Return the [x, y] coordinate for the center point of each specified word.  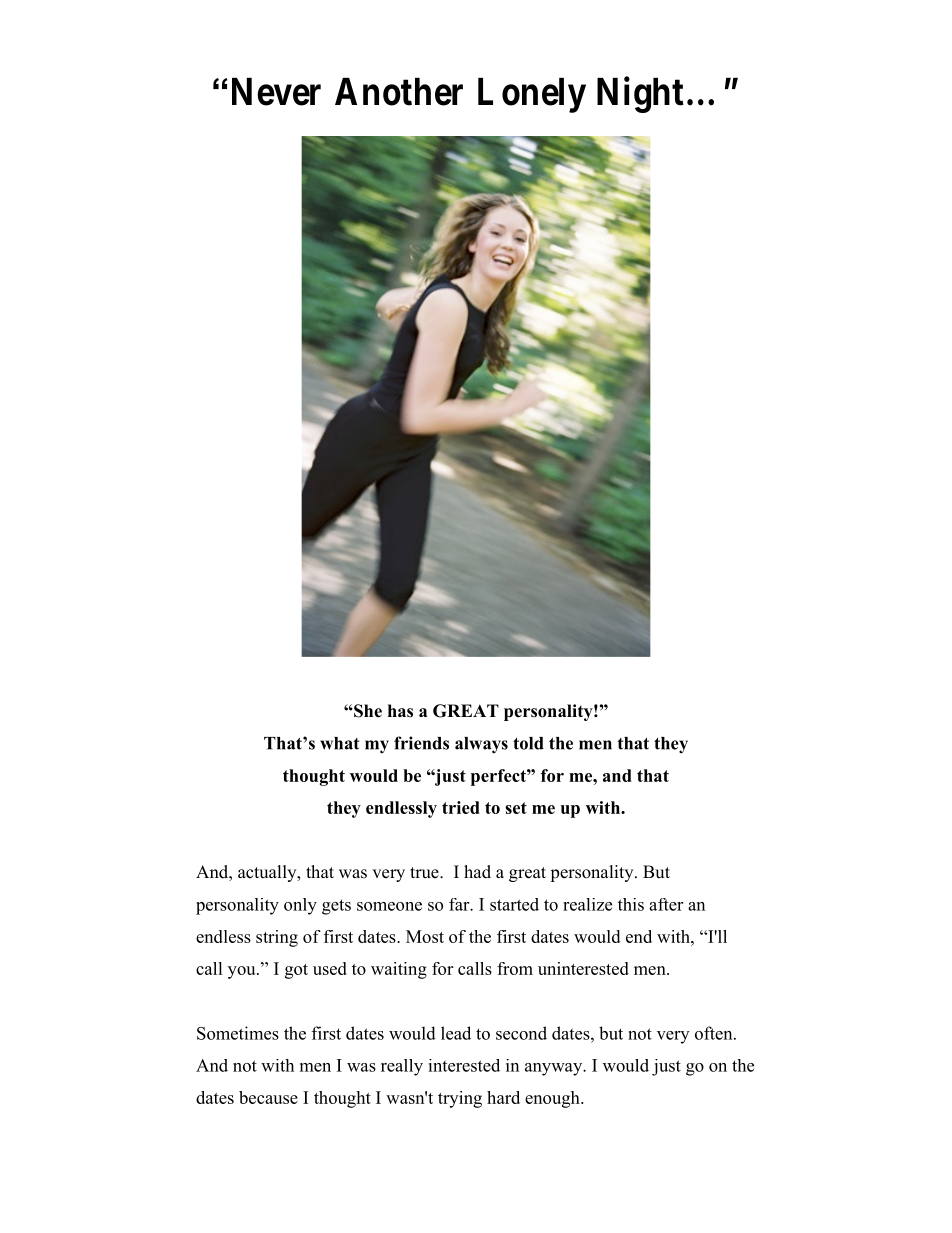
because [268, 1097]
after [666, 904]
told [528, 743]
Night [640, 95]
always [481, 745]
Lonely [532, 95]
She [367, 711]
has [400, 711]
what [339, 743]
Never [276, 92]
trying [460, 1099]
